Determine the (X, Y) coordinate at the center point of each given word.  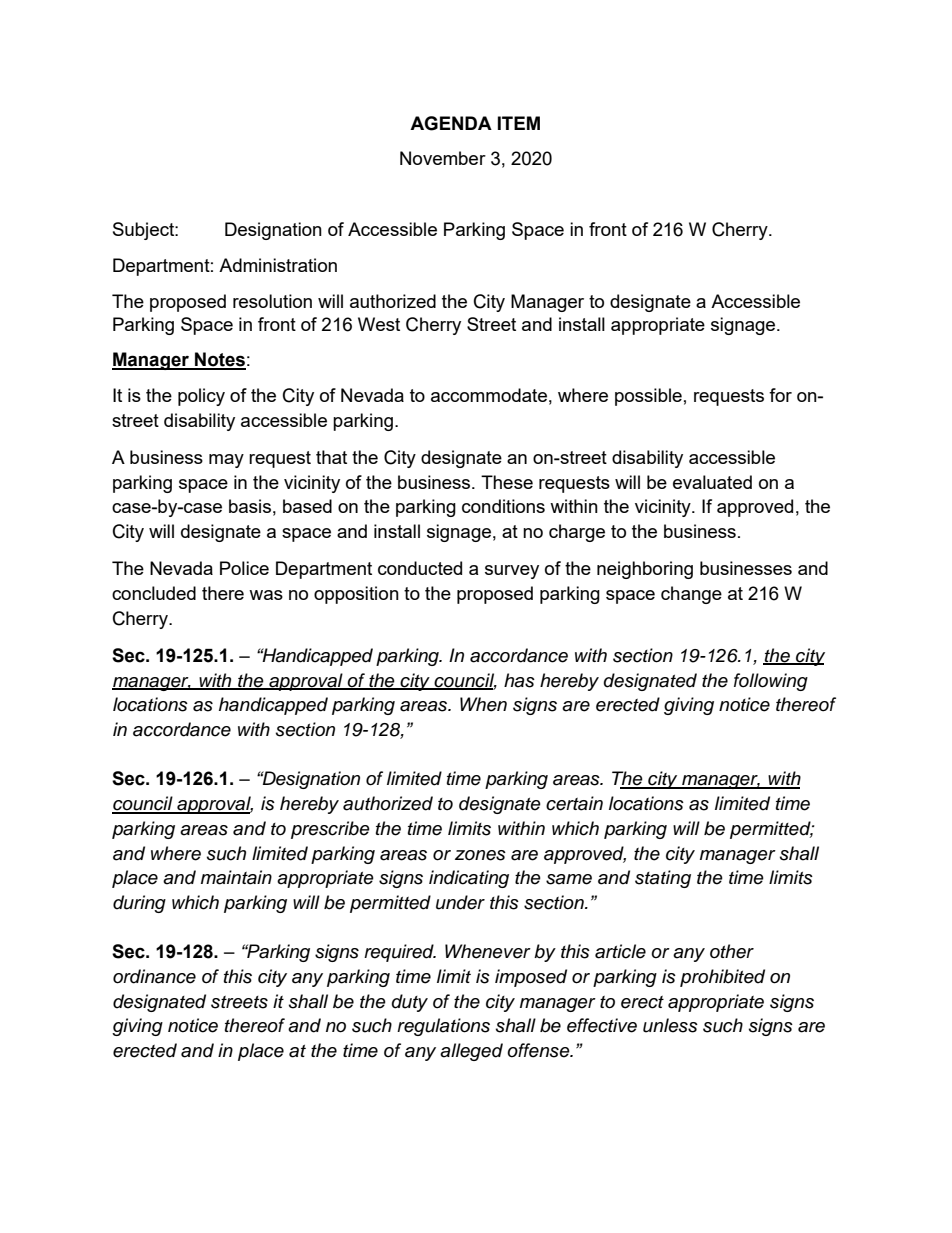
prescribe (330, 830)
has (519, 680)
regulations (443, 1027)
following (771, 682)
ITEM (519, 123)
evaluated (712, 482)
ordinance (154, 976)
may (226, 461)
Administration (278, 265)
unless (670, 1025)
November (443, 158)
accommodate (489, 395)
